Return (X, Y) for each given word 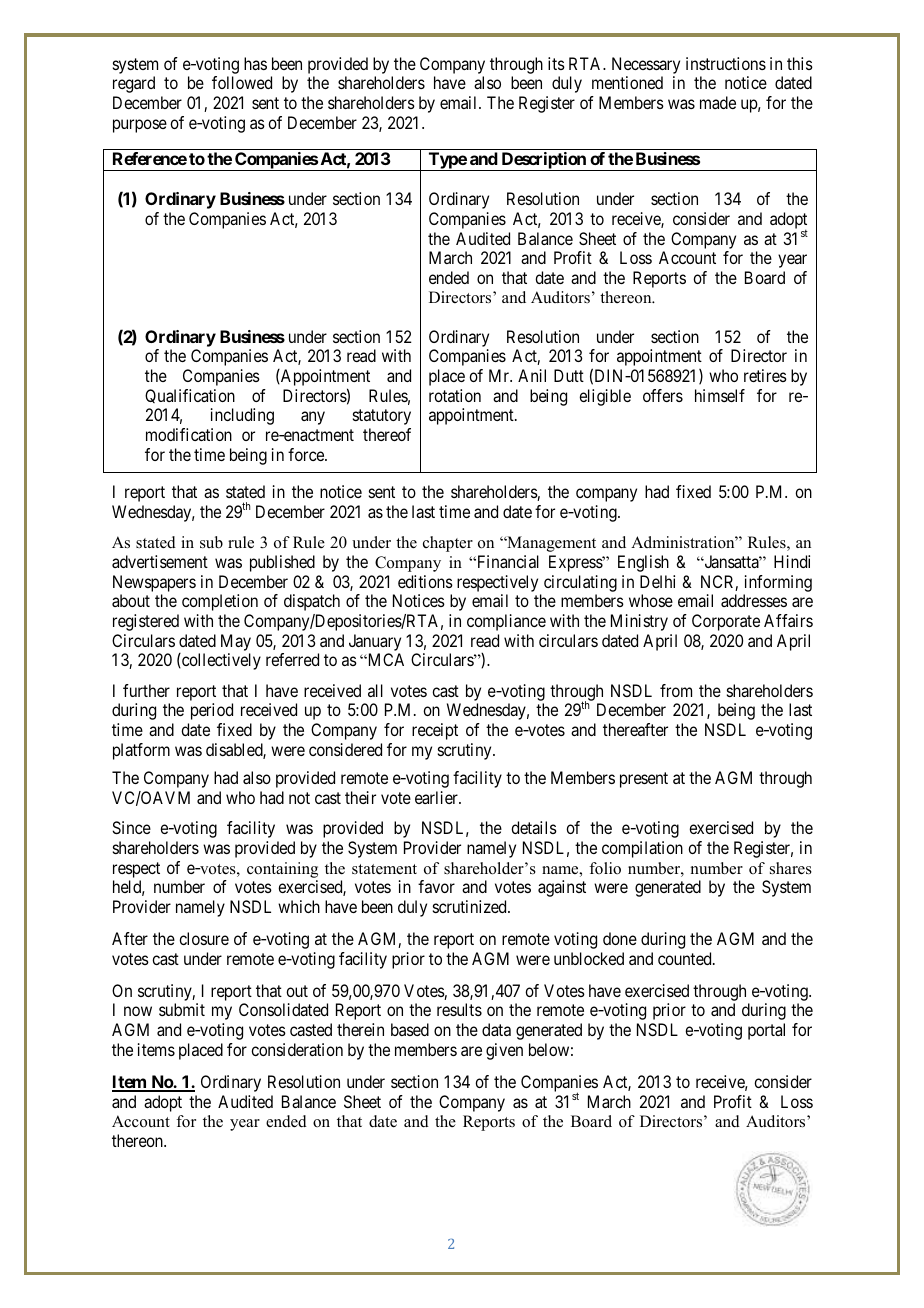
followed (242, 82)
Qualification (190, 396)
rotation (455, 395)
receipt (435, 731)
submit (182, 1009)
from (676, 690)
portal (766, 1031)
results (459, 1009)
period (212, 711)
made (718, 102)
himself (720, 395)
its (556, 63)
